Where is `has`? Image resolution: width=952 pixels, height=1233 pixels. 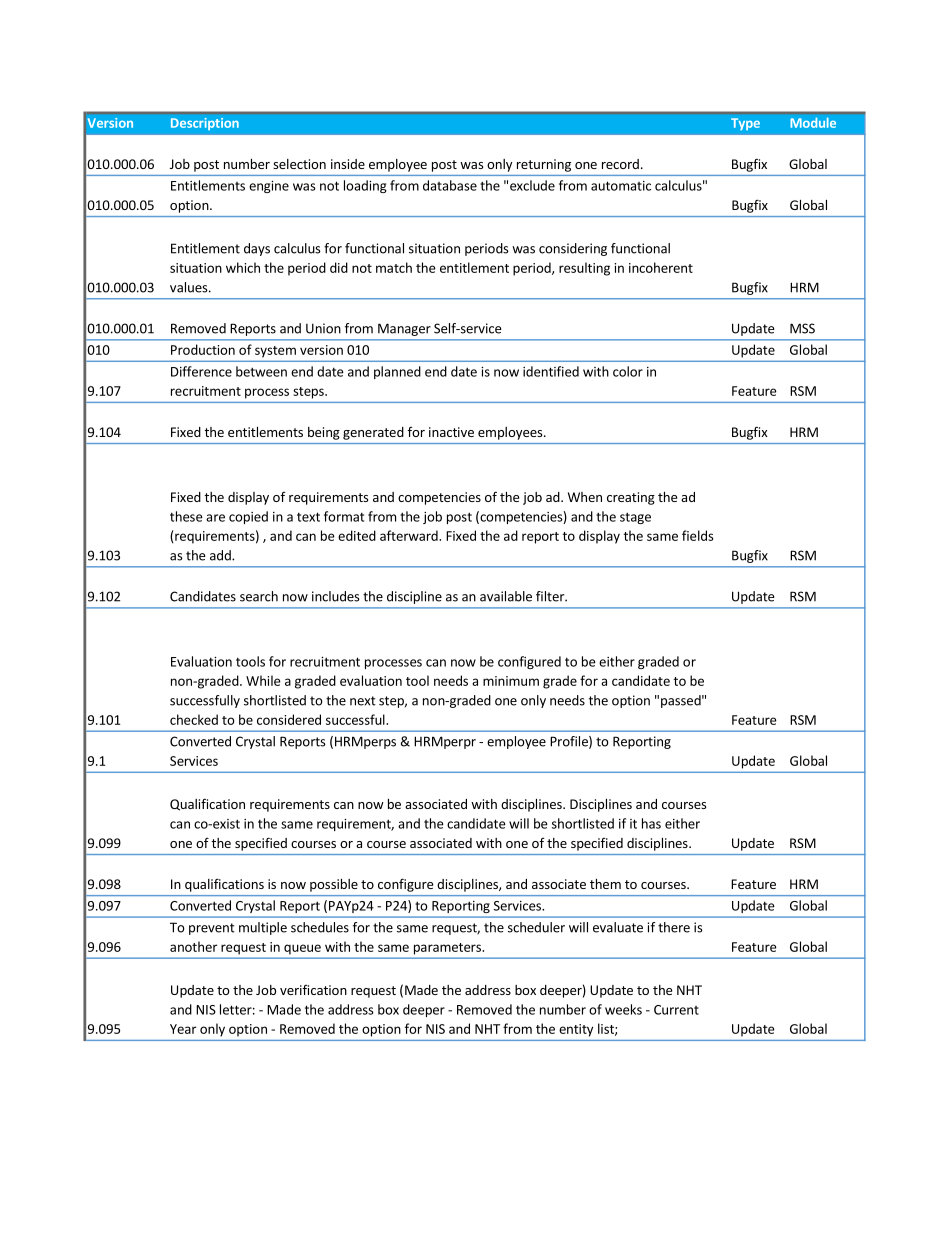
has is located at coordinates (651, 823).
